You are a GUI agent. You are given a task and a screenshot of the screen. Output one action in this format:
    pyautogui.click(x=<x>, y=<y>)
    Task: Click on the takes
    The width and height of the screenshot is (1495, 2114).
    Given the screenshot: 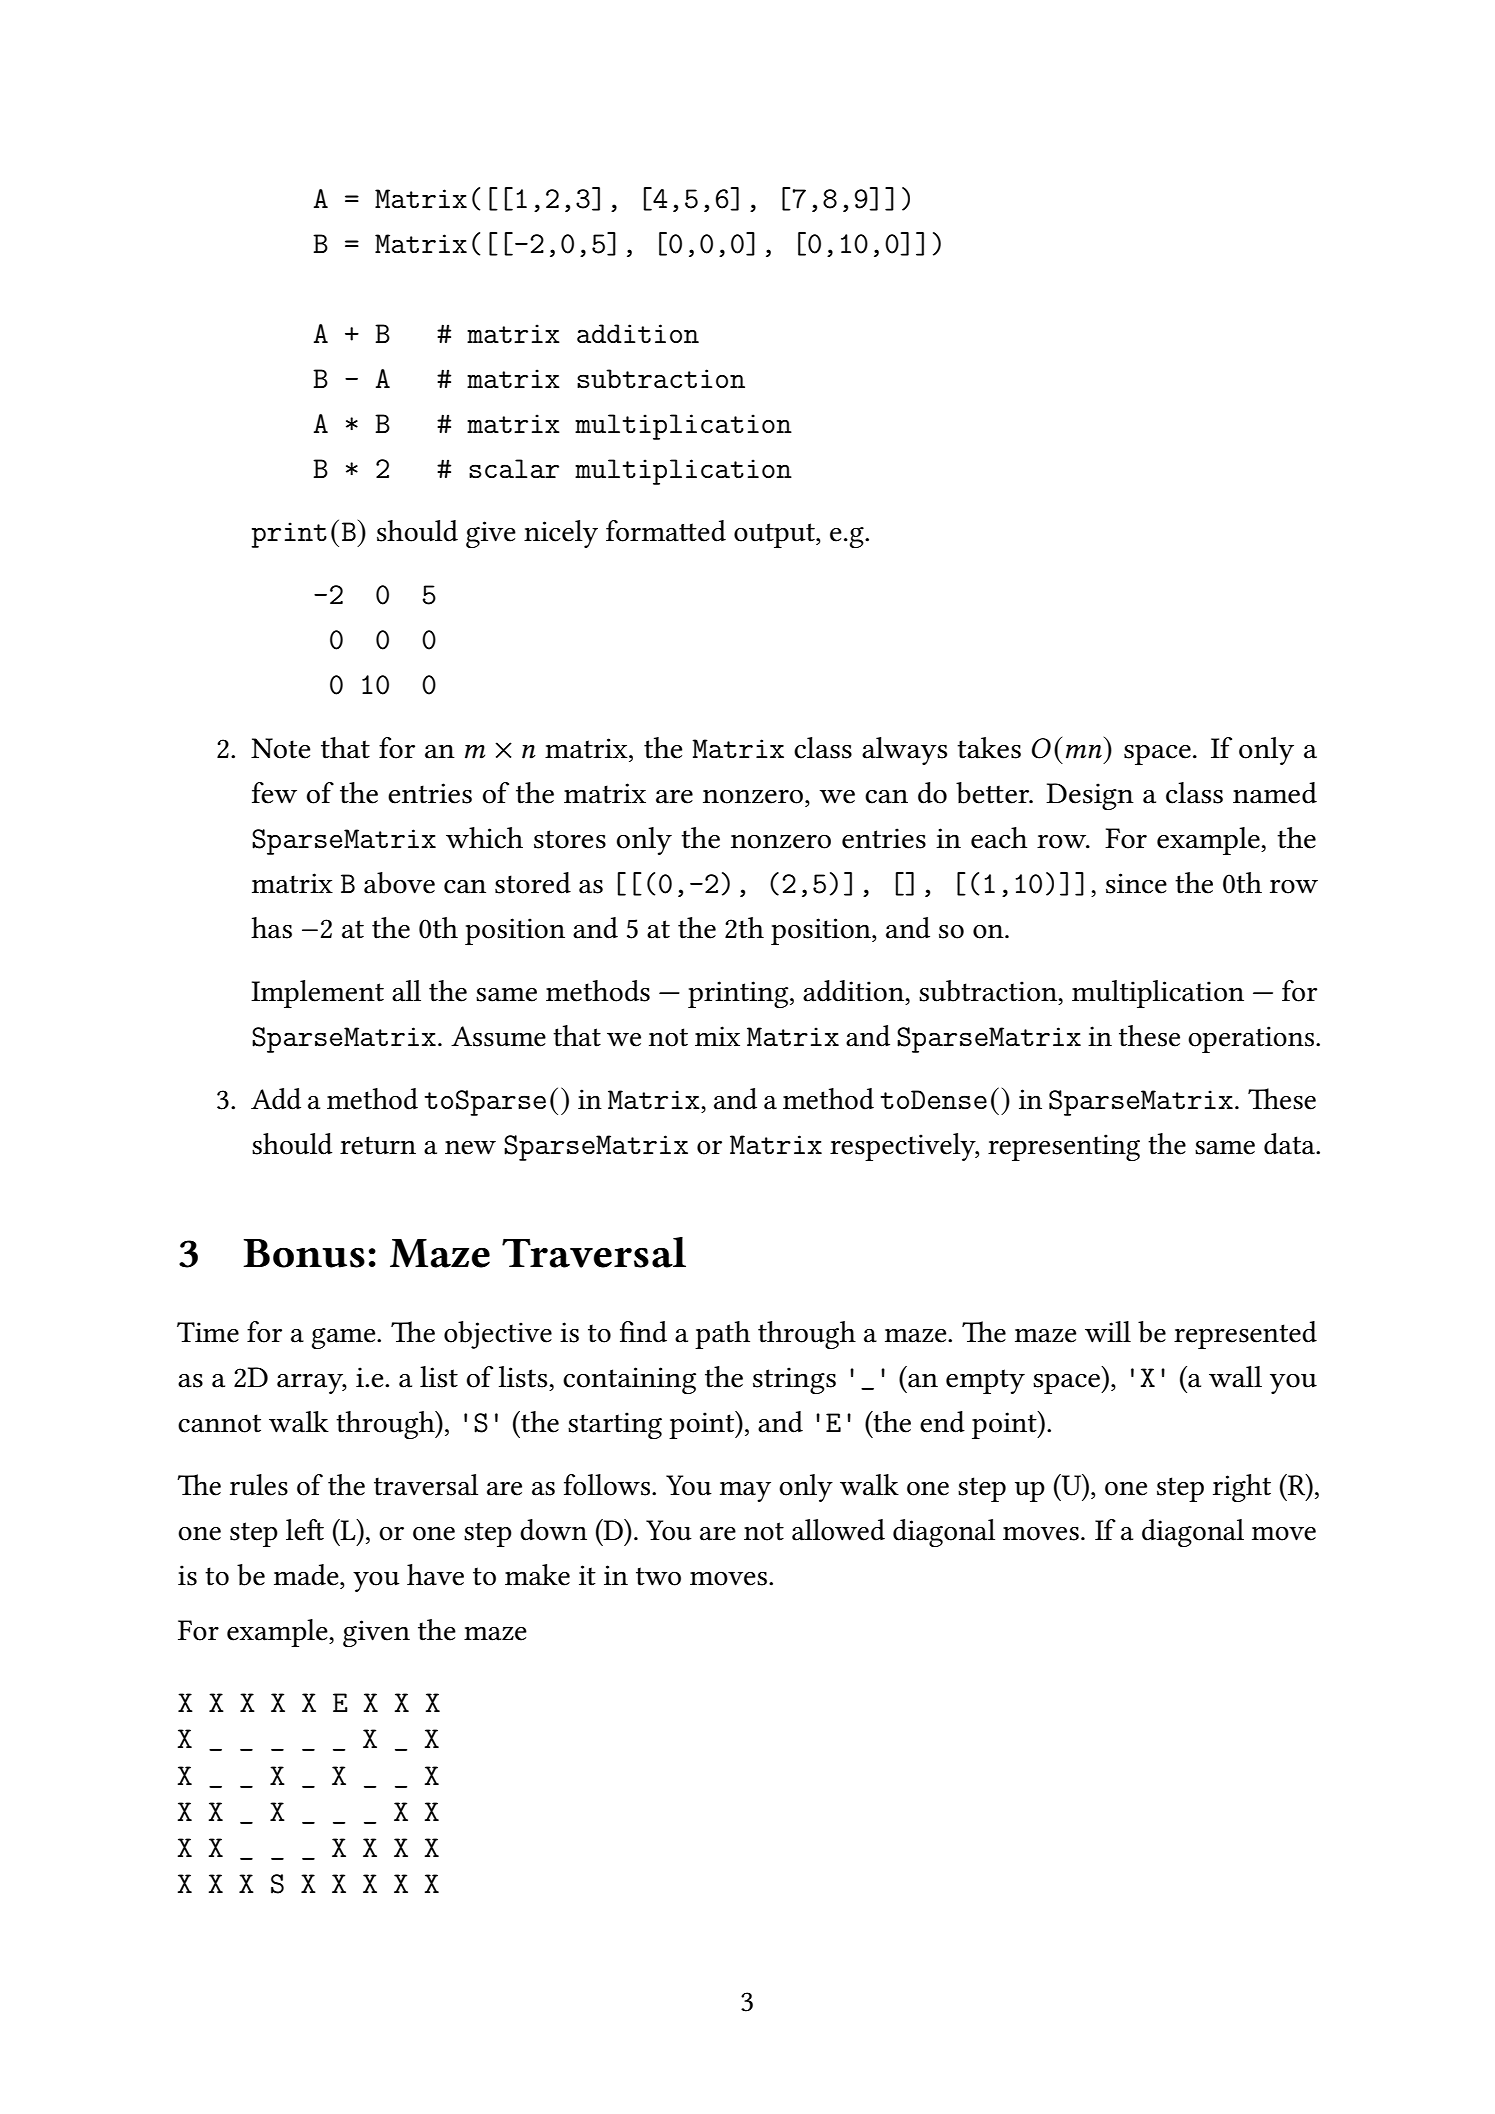 What is the action you would take?
    pyautogui.click(x=989, y=748)
